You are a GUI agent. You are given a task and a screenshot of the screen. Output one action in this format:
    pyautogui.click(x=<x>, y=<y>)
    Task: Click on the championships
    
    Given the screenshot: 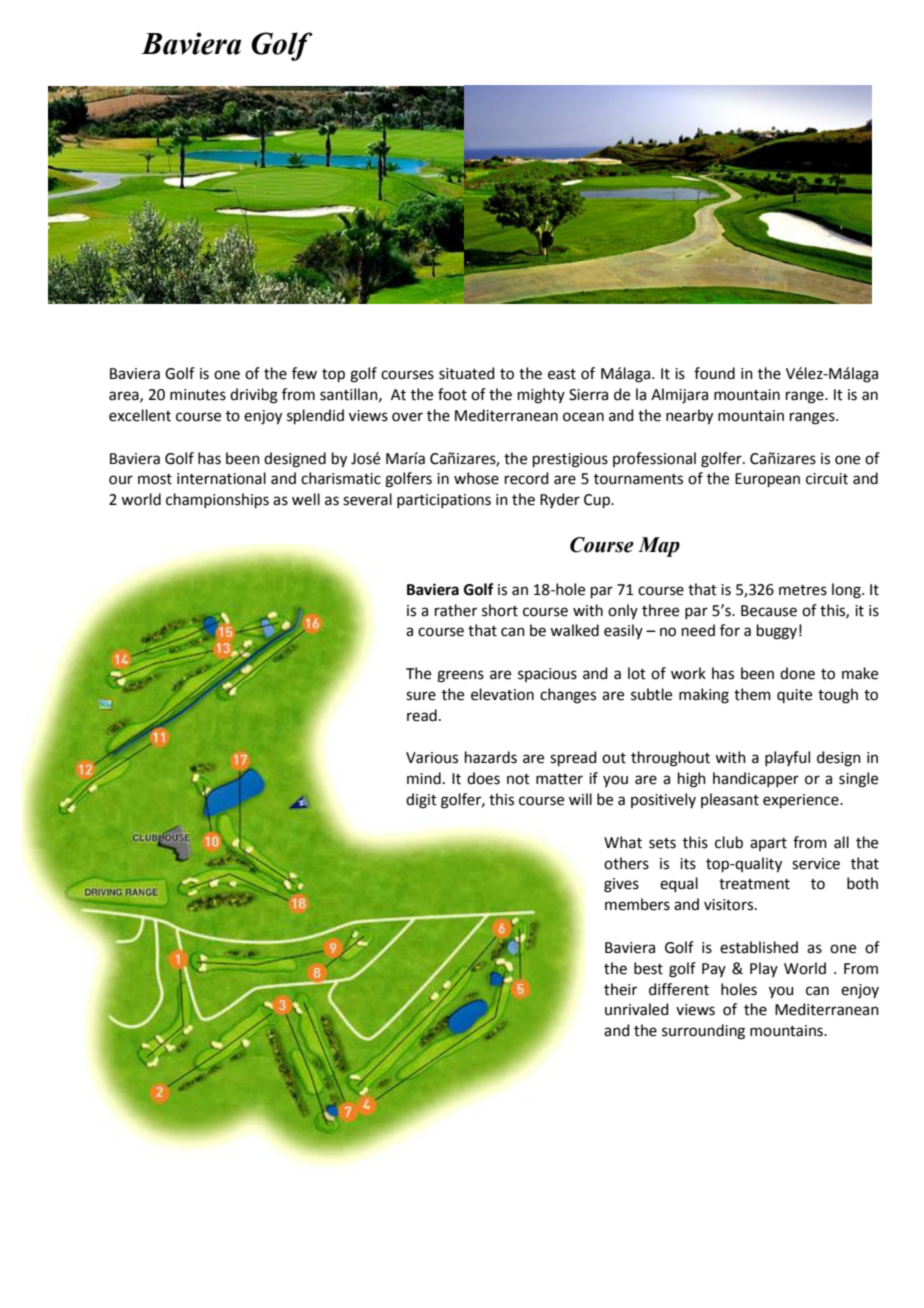 What is the action you would take?
    pyautogui.click(x=217, y=500)
